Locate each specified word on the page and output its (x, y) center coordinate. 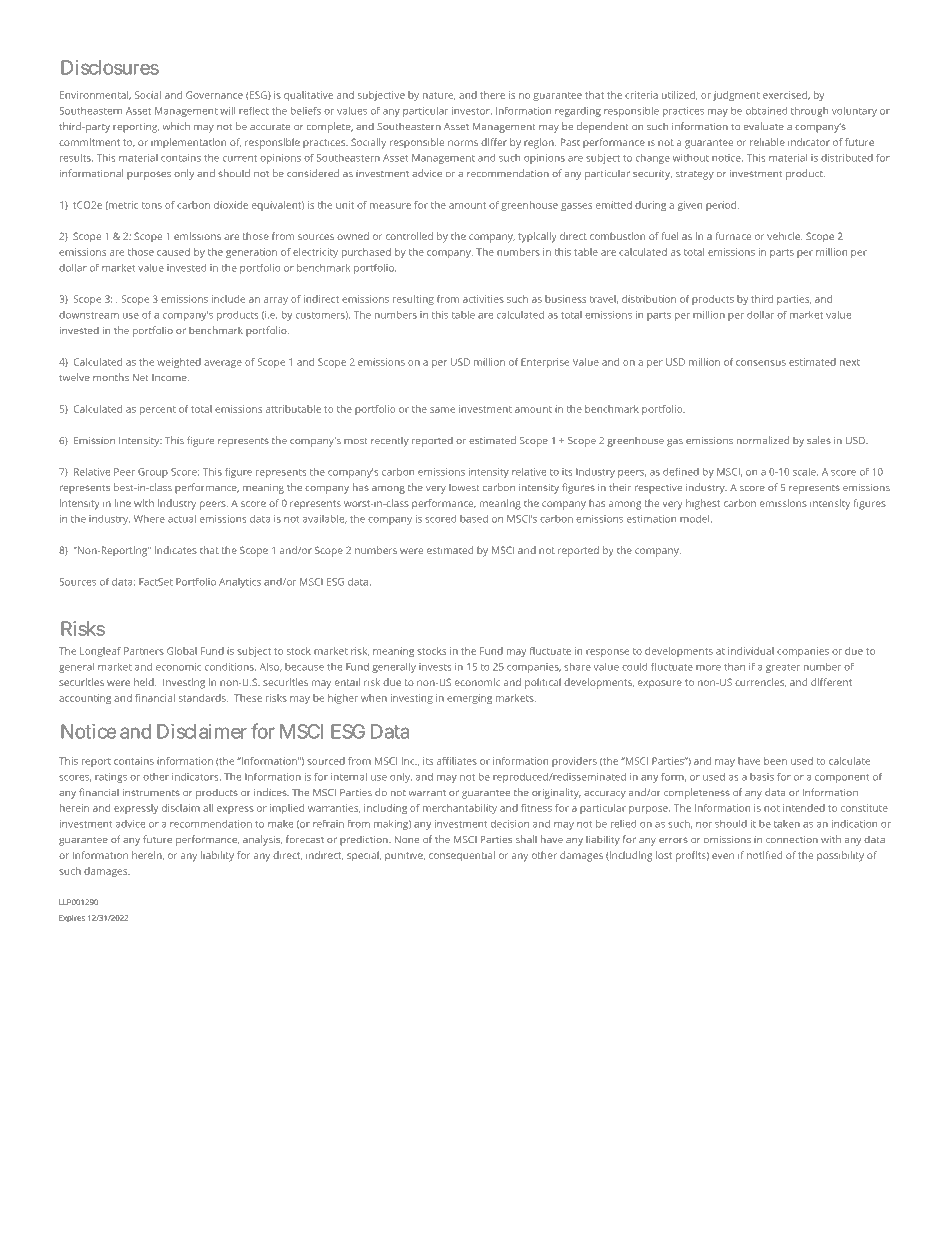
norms (463, 143)
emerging (469, 699)
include (228, 299)
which (176, 126)
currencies (760, 682)
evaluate (764, 126)
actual (182, 519)
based (474, 519)
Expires (72, 919)
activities (483, 299)
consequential (462, 856)
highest (703, 504)
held (145, 682)
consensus (761, 363)
